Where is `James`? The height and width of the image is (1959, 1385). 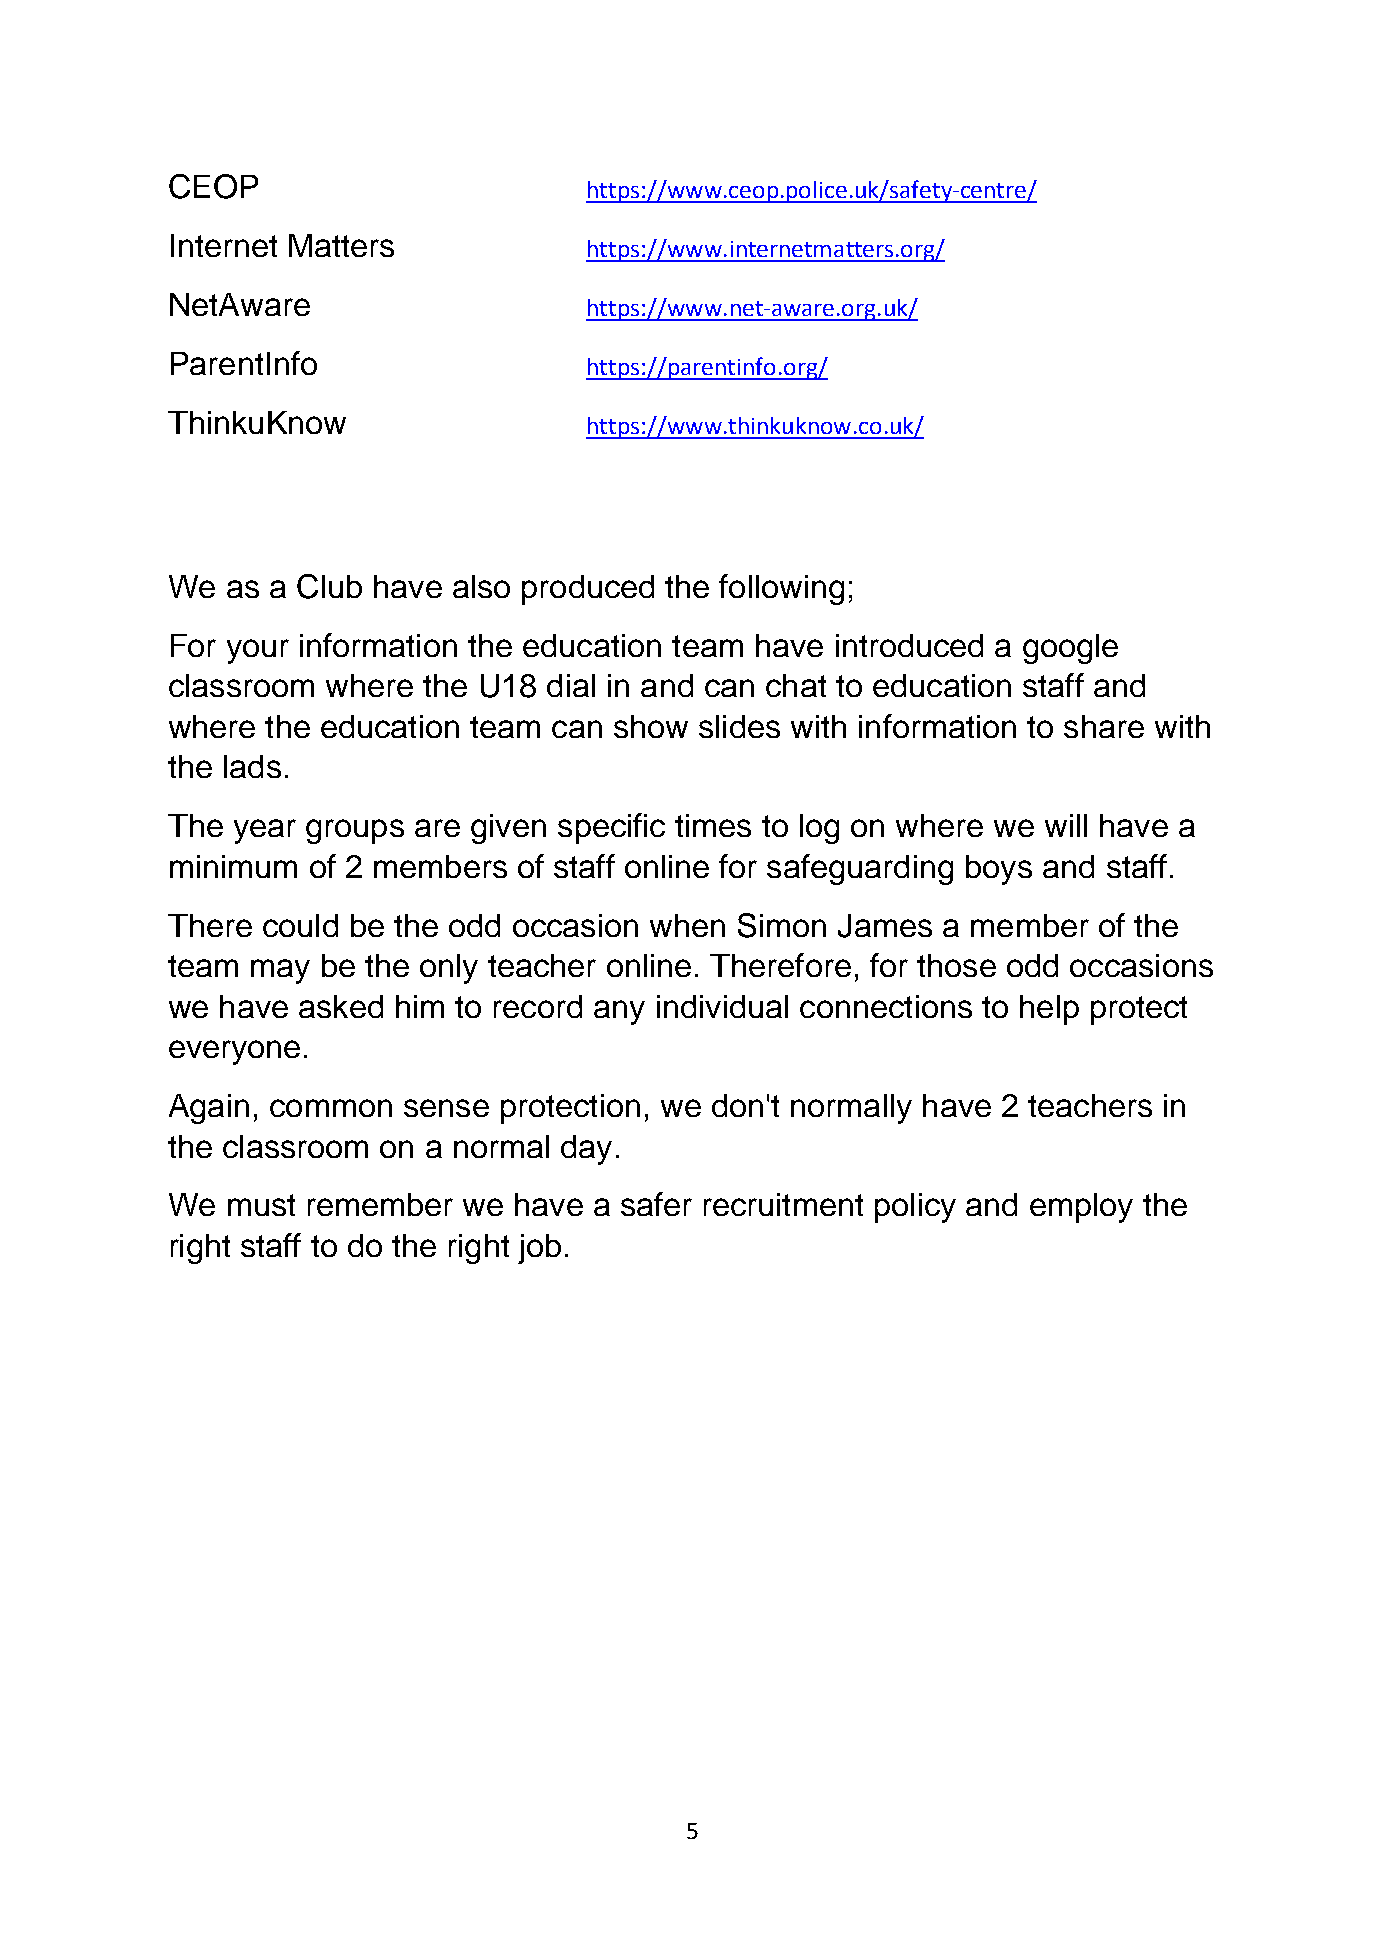 James is located at coordinates (885, 926).
